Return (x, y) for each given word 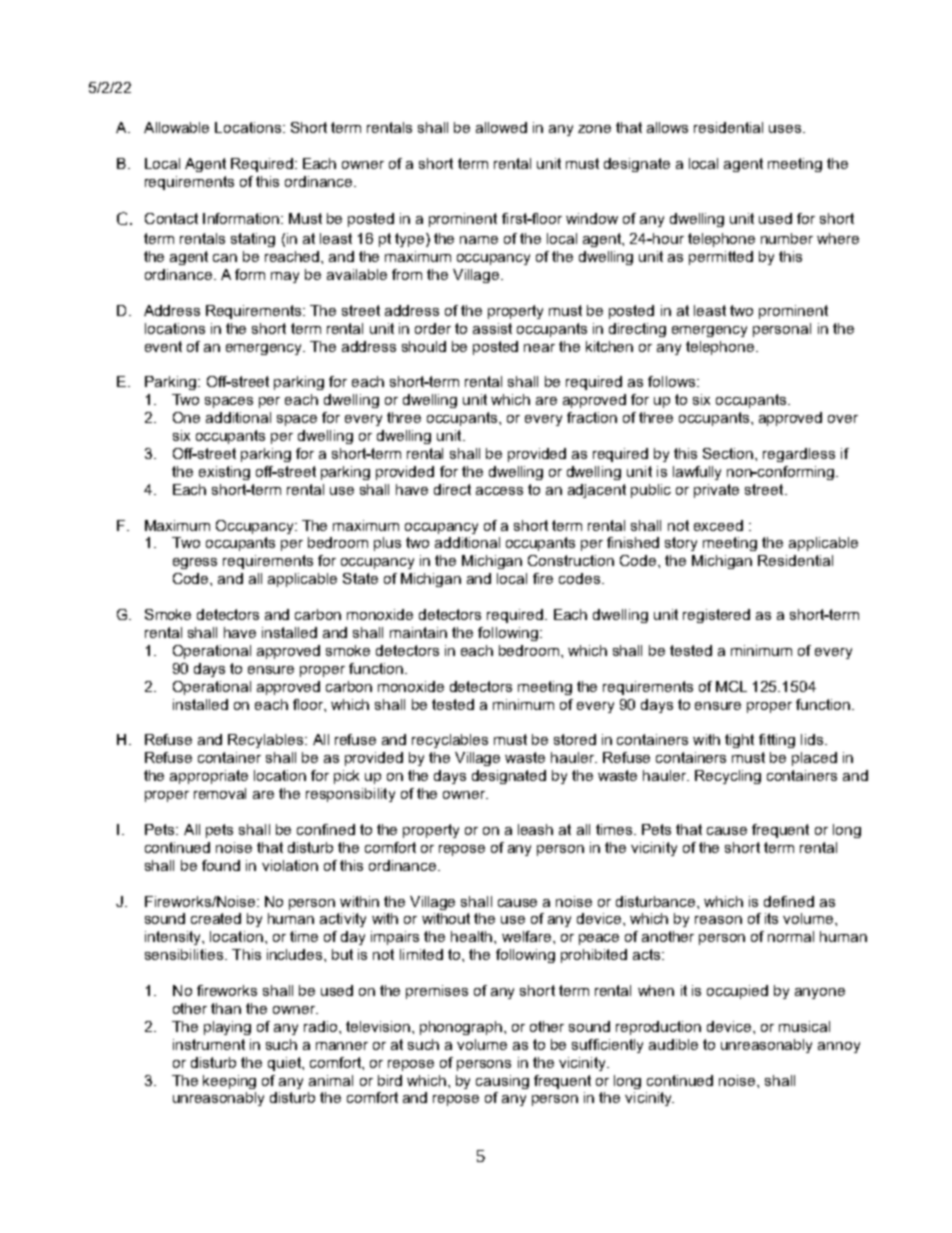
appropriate (209, 777)
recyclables (450, 741)
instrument (209, 1044)
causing (502, 1082)
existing (224, 473)
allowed (501, 127)
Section (729, 453)
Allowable (176, 127)
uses (786, 129)
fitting (777, 741)
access (499, 491)
